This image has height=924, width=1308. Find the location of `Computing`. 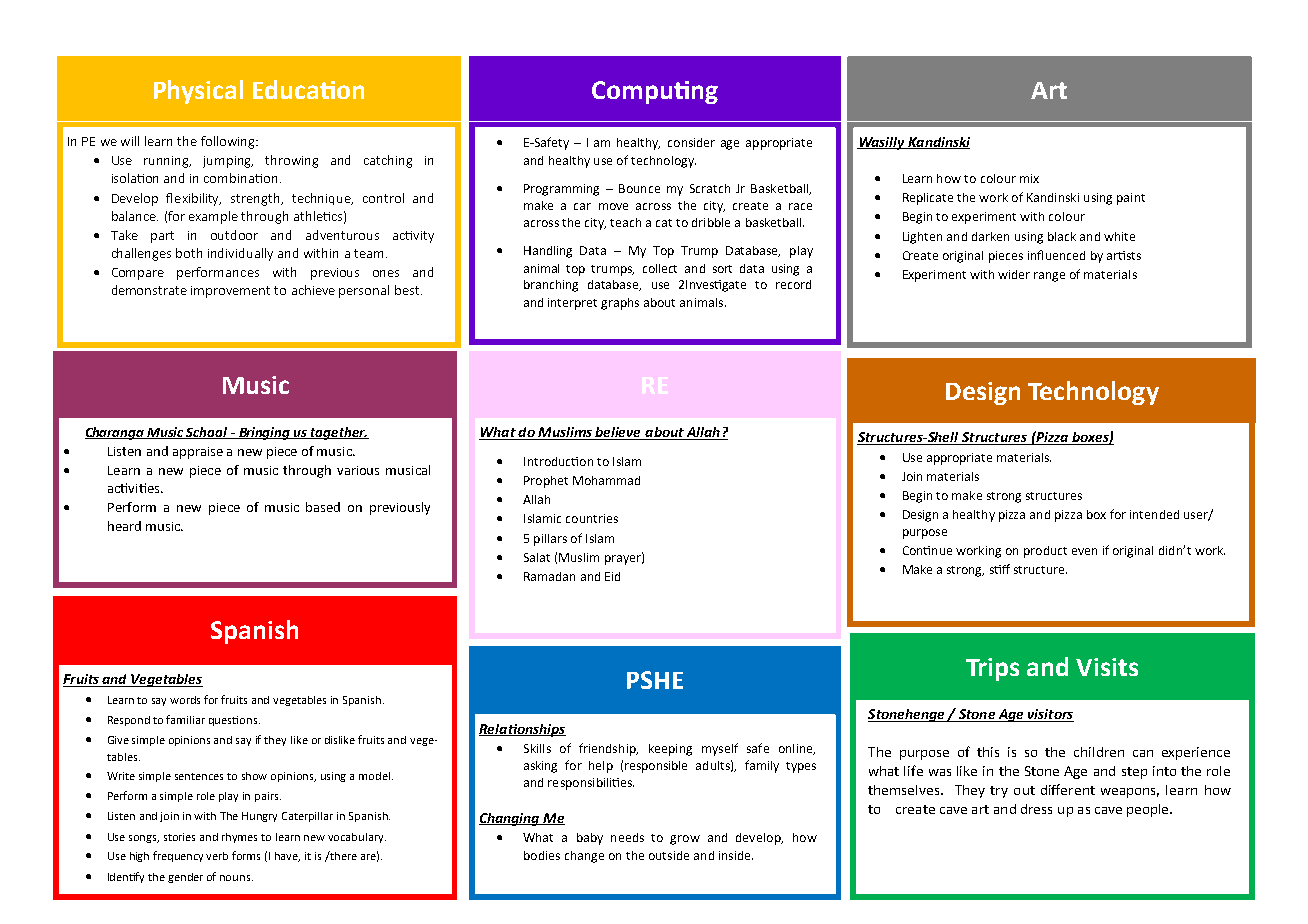

Computing is located at coordinates (655, 92).
